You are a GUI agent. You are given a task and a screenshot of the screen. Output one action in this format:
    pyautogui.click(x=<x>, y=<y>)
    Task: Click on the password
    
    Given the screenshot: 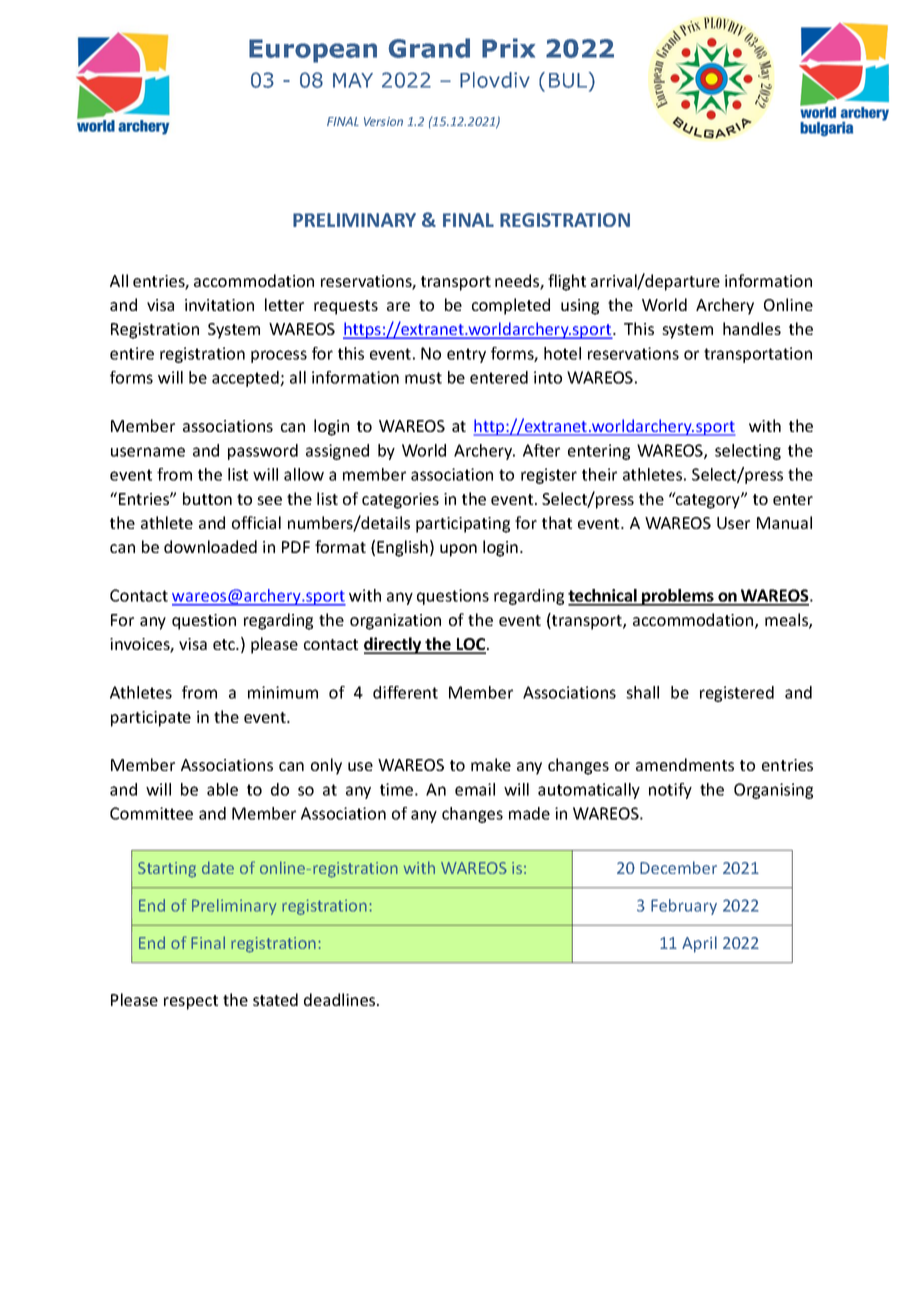 What is the action you would take?
    pyautogui.click(x=263, y=452)
